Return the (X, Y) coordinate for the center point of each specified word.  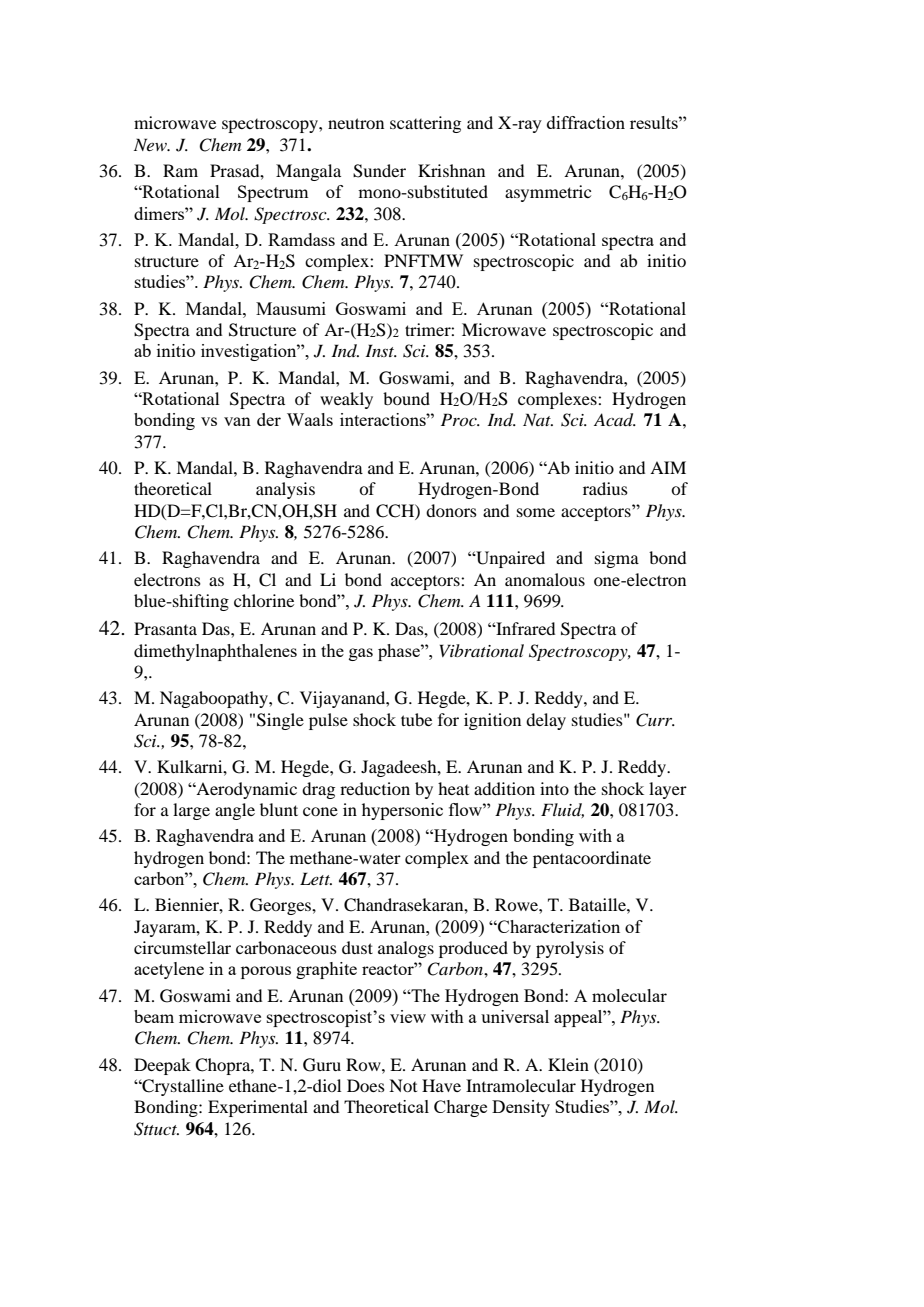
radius (605, 488)
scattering (425, 124)
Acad (615, 420)
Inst (381, 350)
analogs (406, 949)
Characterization (558, 926)
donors (451, 510)
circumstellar (182, 947)
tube (416, 719)
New (151, 144)
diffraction (586, 122)
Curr (655, 720)
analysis (285, 490)
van (237, 421)
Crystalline (182, 1087)
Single (280, 721)
